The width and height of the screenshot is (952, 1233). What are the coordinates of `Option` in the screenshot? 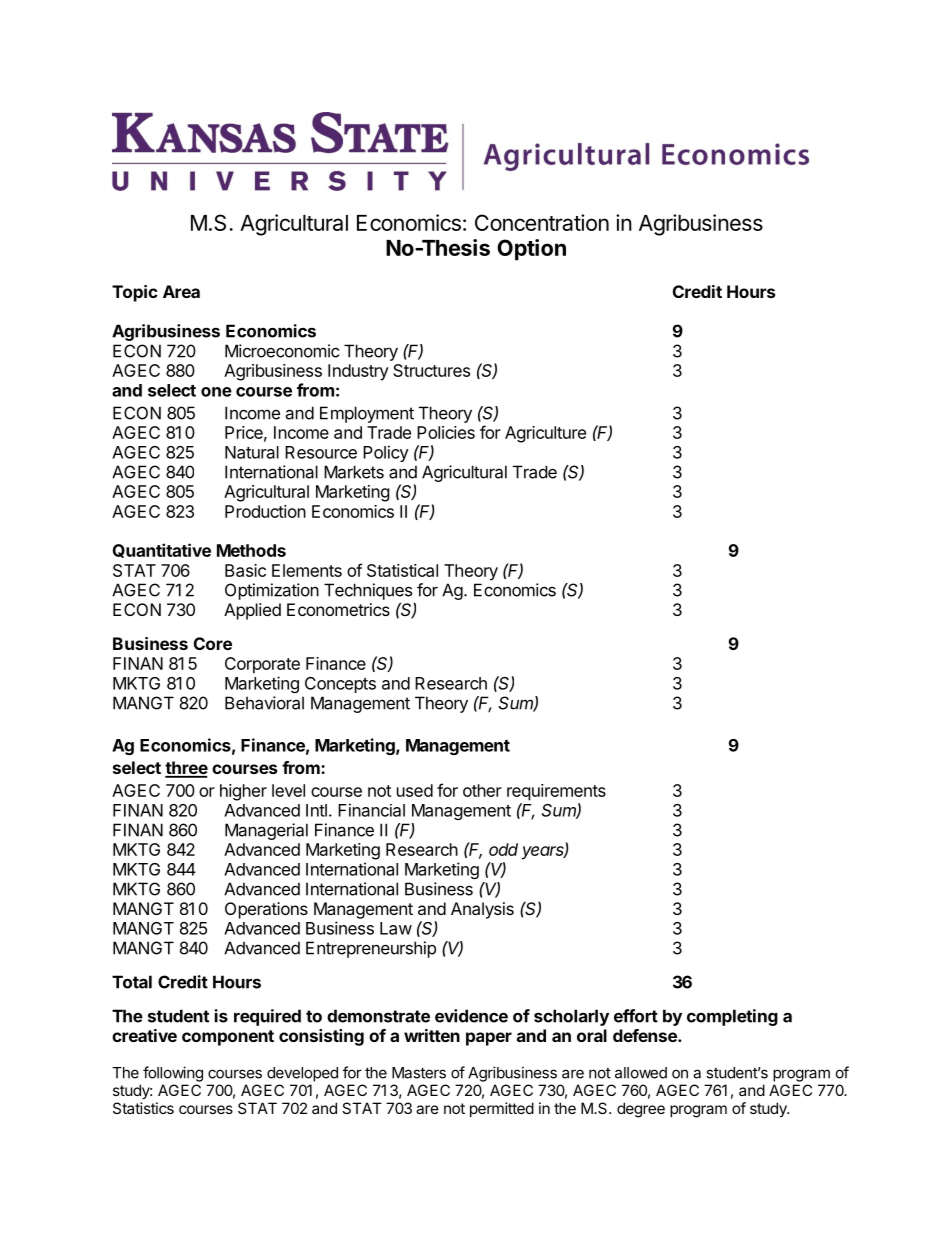 It's located at (531, 250).
